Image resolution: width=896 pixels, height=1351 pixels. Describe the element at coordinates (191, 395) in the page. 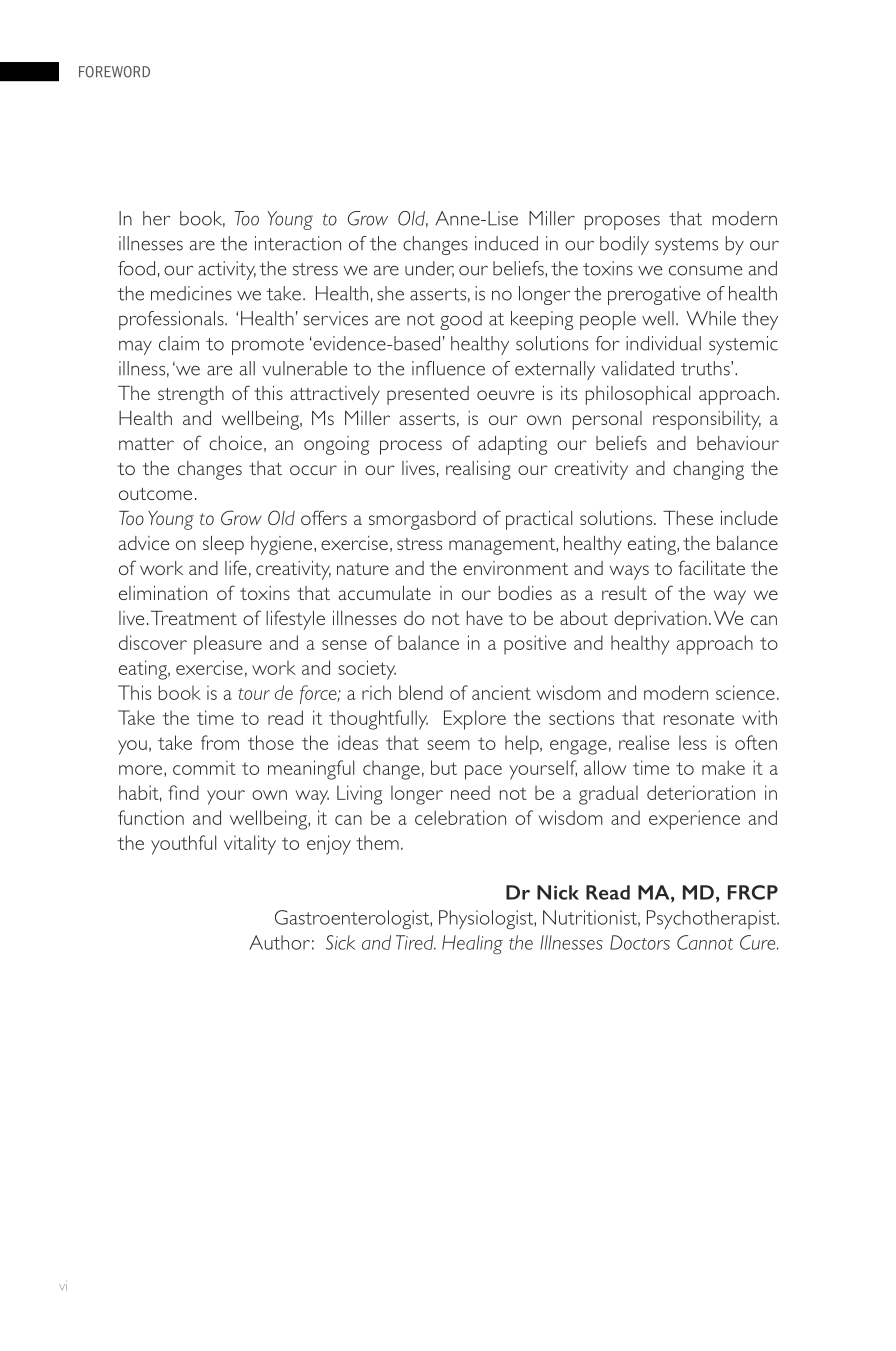

I see `strength` at that location.
